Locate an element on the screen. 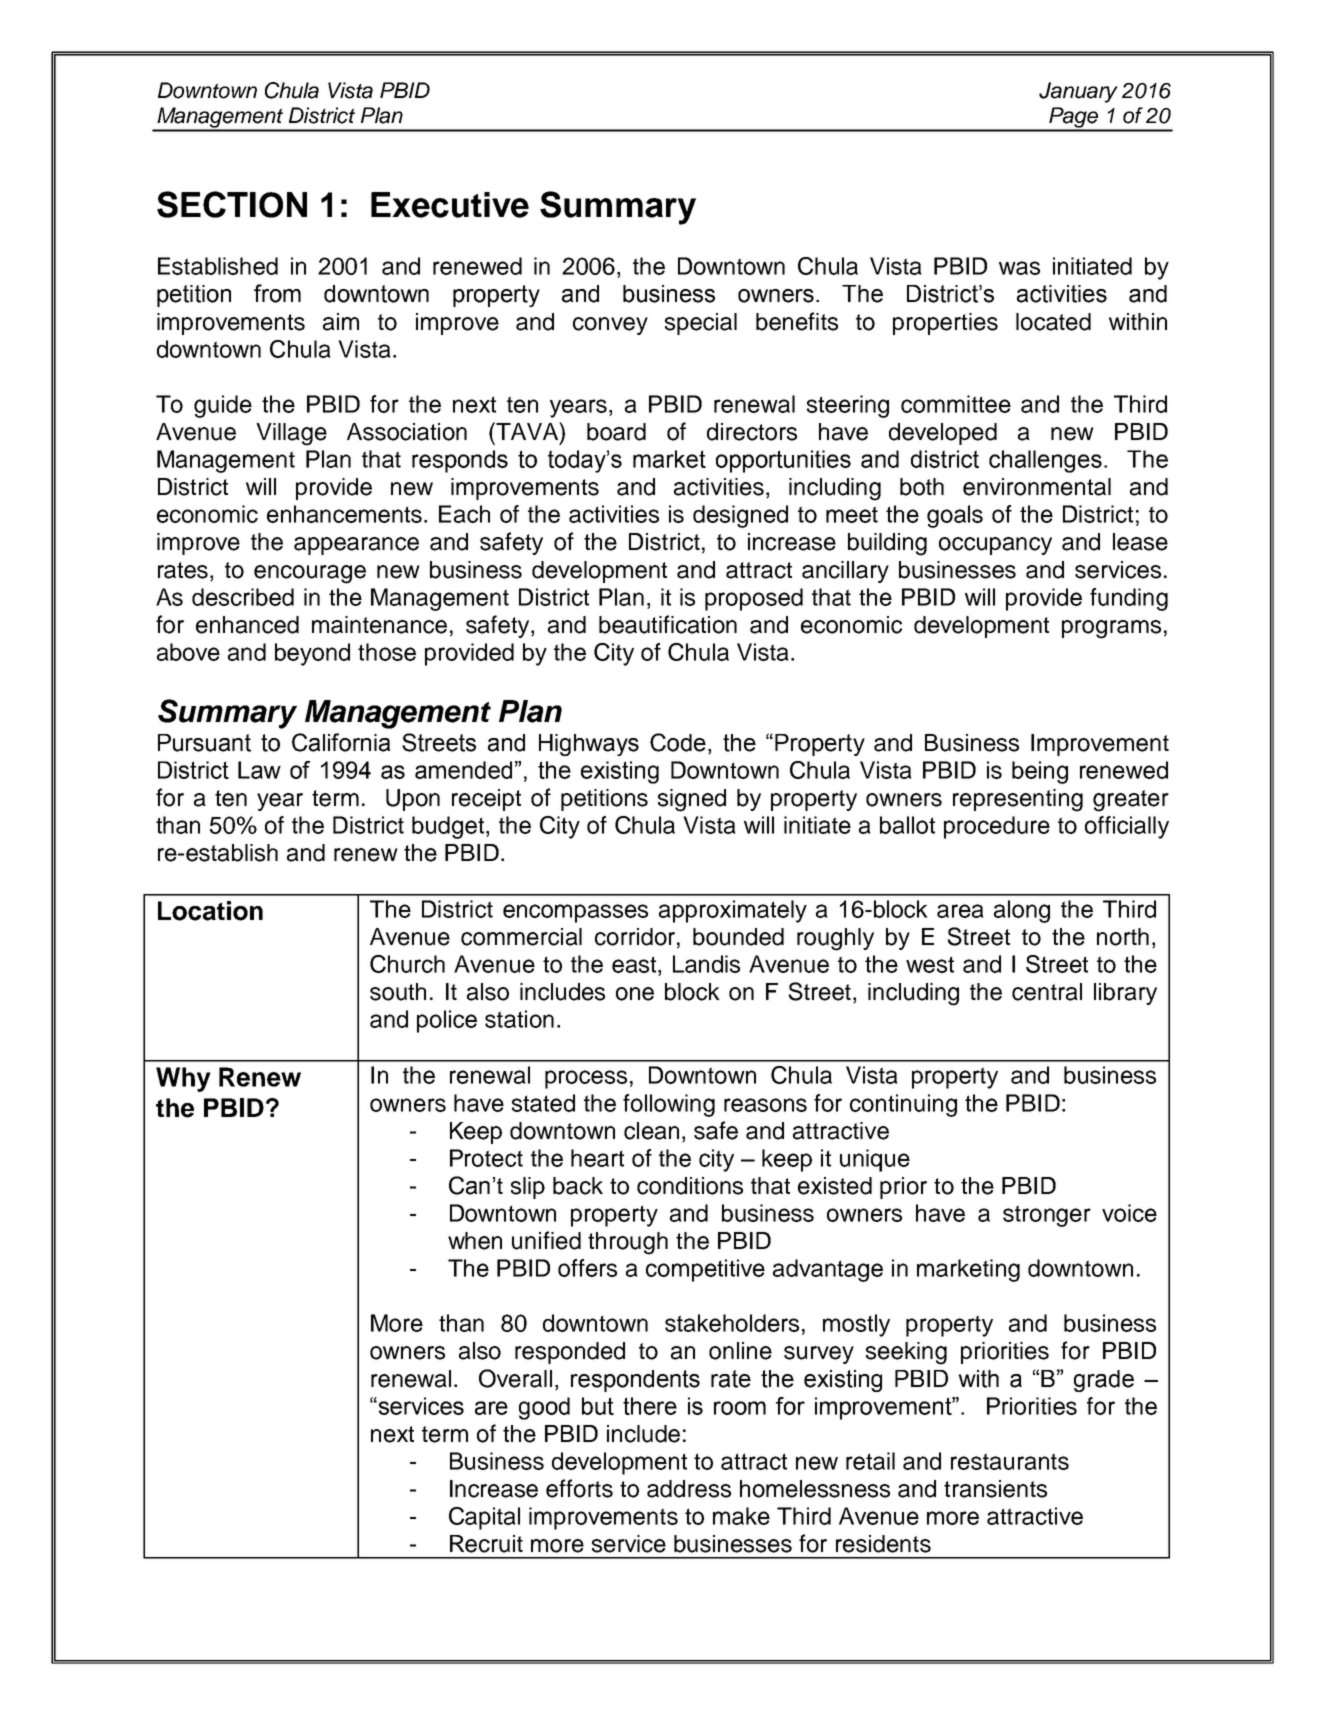 This screenshot has width=1325, height=1715. programs is located at coordinates (1111, 629).
